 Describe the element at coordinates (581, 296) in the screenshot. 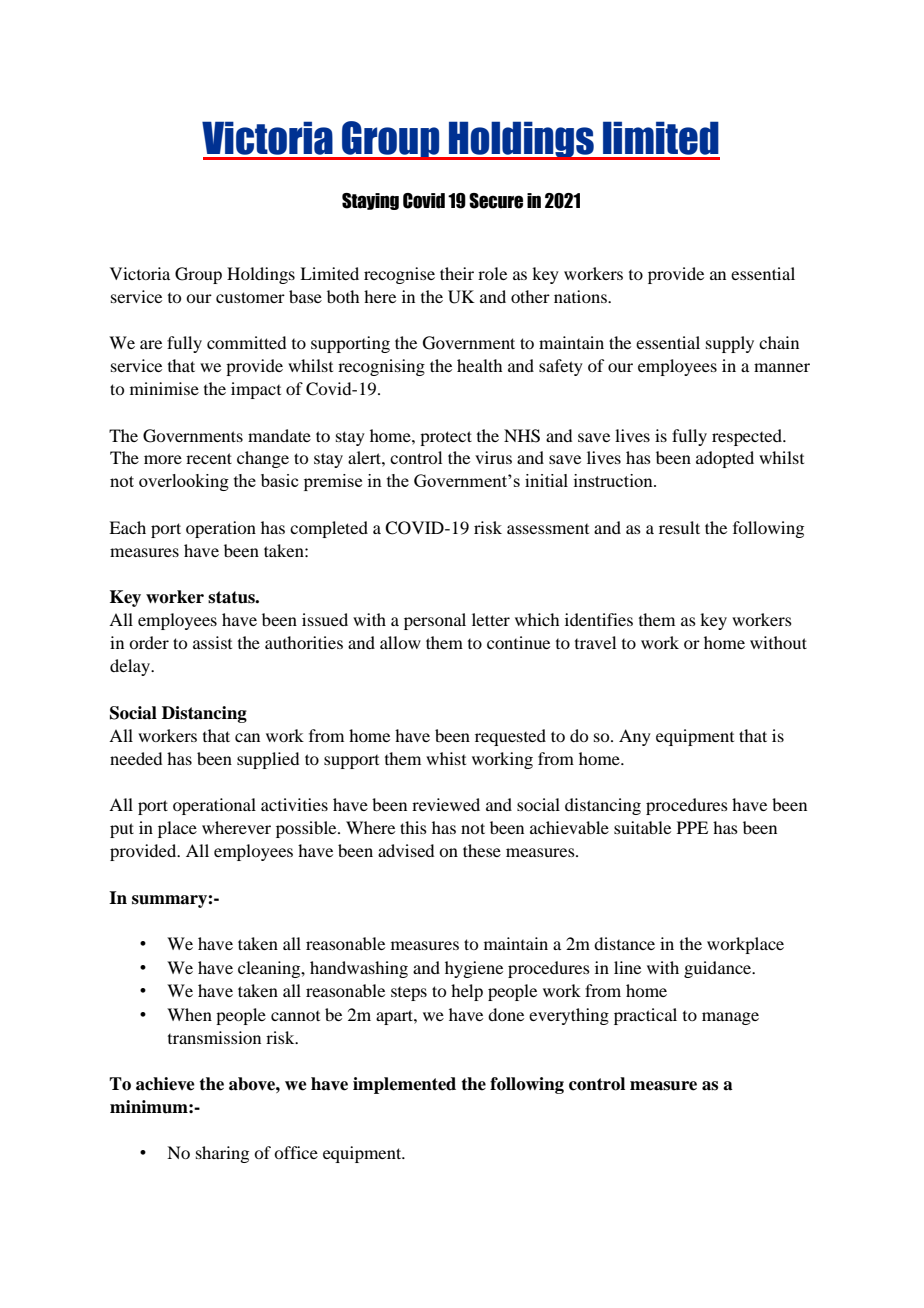

I see `nations` at that location.
